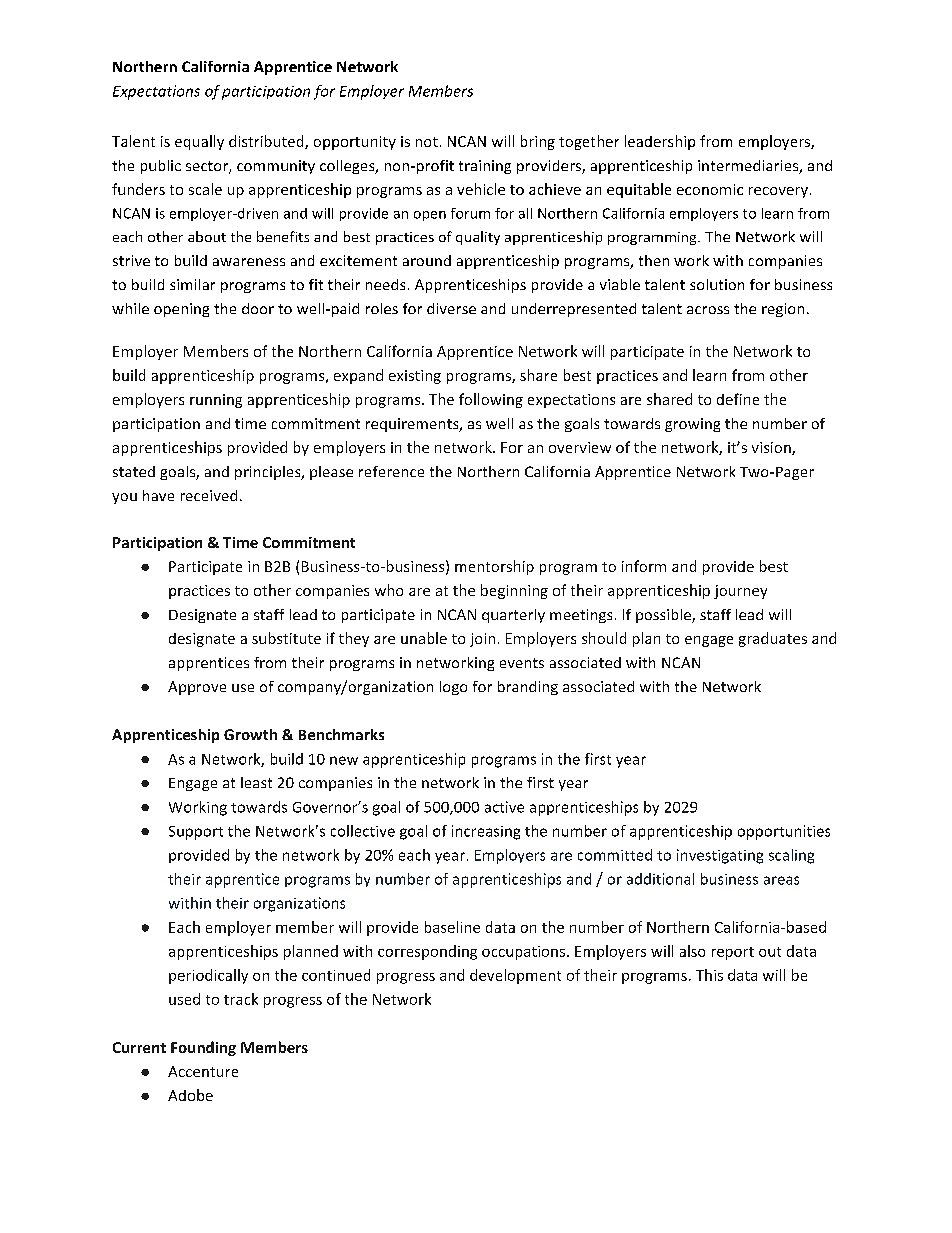 This image has height=1233, width=952. I want to click on training, so click(485, 167).
